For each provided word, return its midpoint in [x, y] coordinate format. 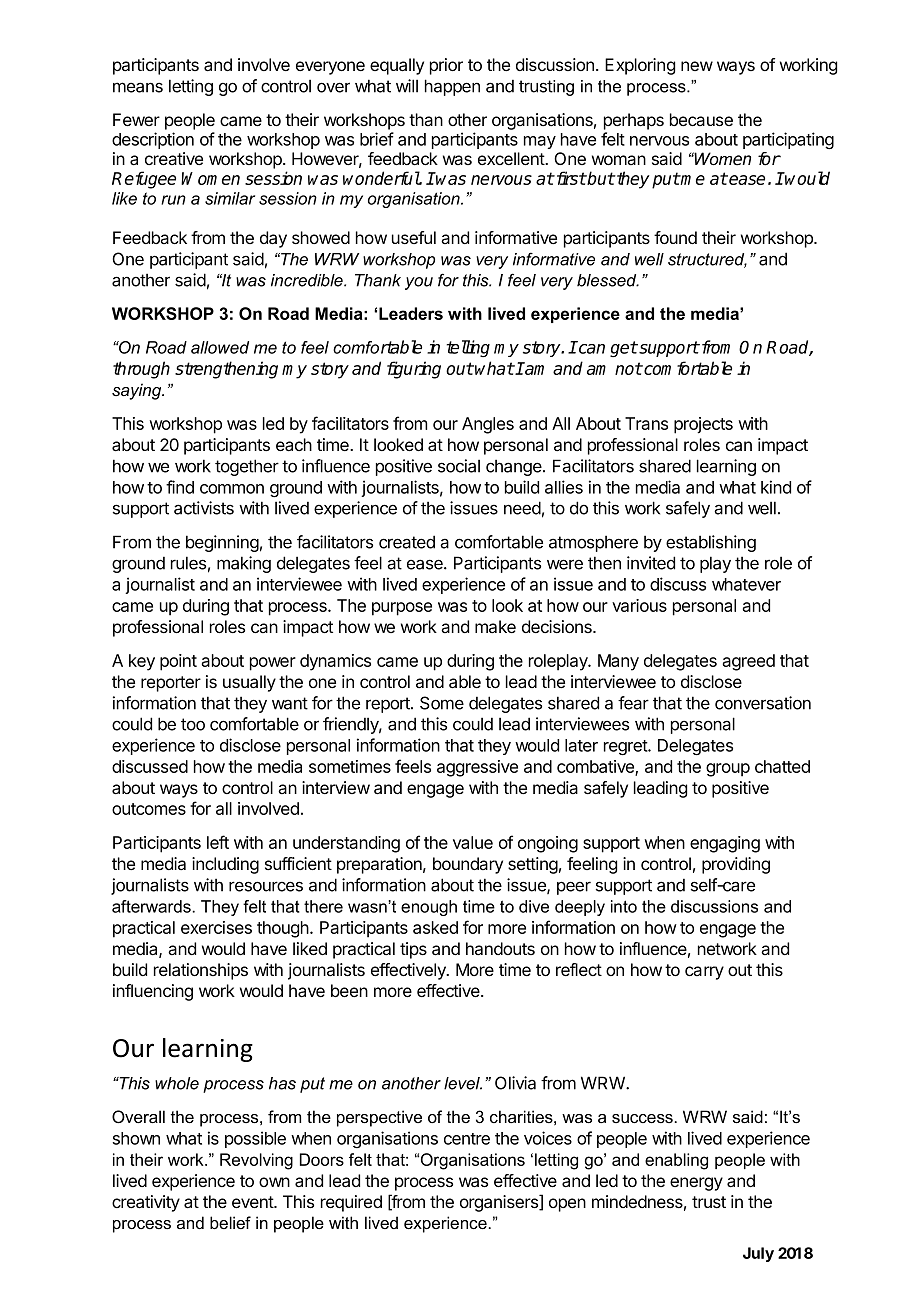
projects [703, 425]
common [232, 489]
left [218, 842]
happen [452, 87]
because [701, 119]
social [459, 466]
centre [467, 1139]
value [473, 842]
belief [230, 1222]
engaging [725, 844]
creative [174, 158]
